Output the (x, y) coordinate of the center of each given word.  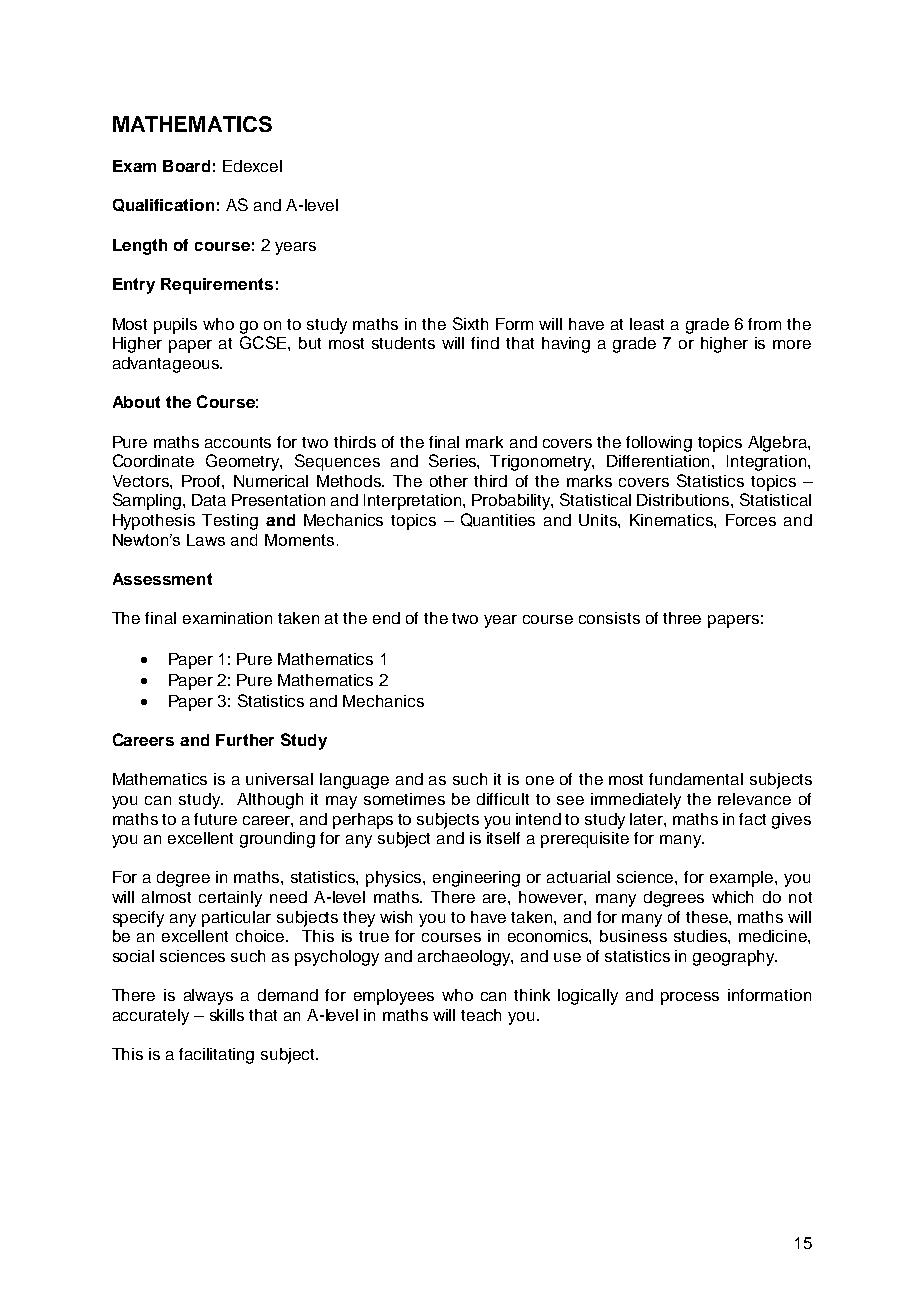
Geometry (244, 462)
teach (481, 1015)
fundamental (696, 779)
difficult (503, 799)
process (690, 998)
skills (227, 1015)
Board (186, 166)
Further (245, 740)
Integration (768, 463)
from (764, 324)
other (449, 481)
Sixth (470, 323)
